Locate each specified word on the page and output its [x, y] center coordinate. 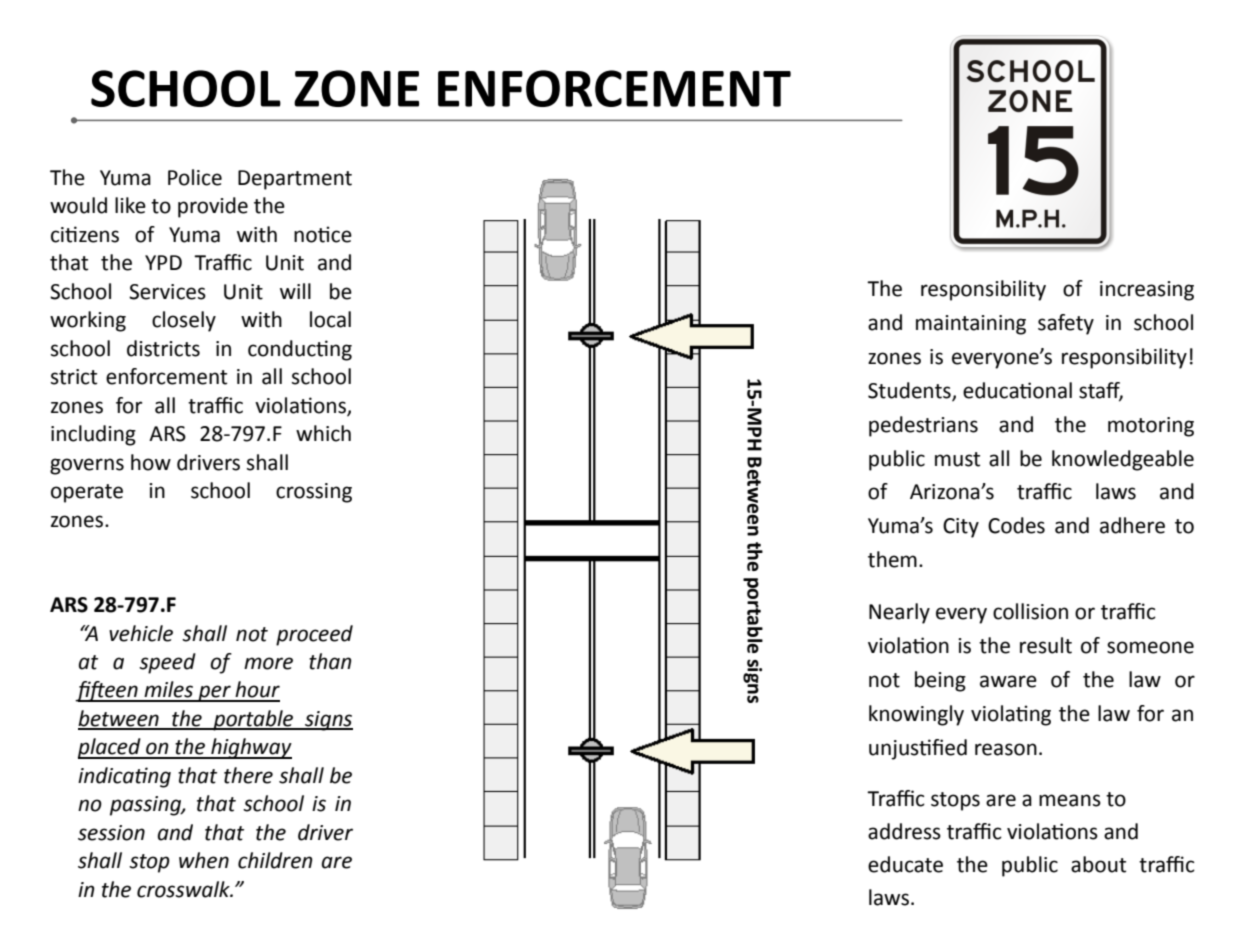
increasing [1147, 291]
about [1098, 864]
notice [323, 234]
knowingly [916, 715]
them [892, 559]
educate [905, 864]
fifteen [107, 691]
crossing [314, 493]
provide [213, 207]
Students [910, 391]
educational [1017, 390]
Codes [1016, 525]
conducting [300, 350]
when [204, 860]
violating [1011, 715]
